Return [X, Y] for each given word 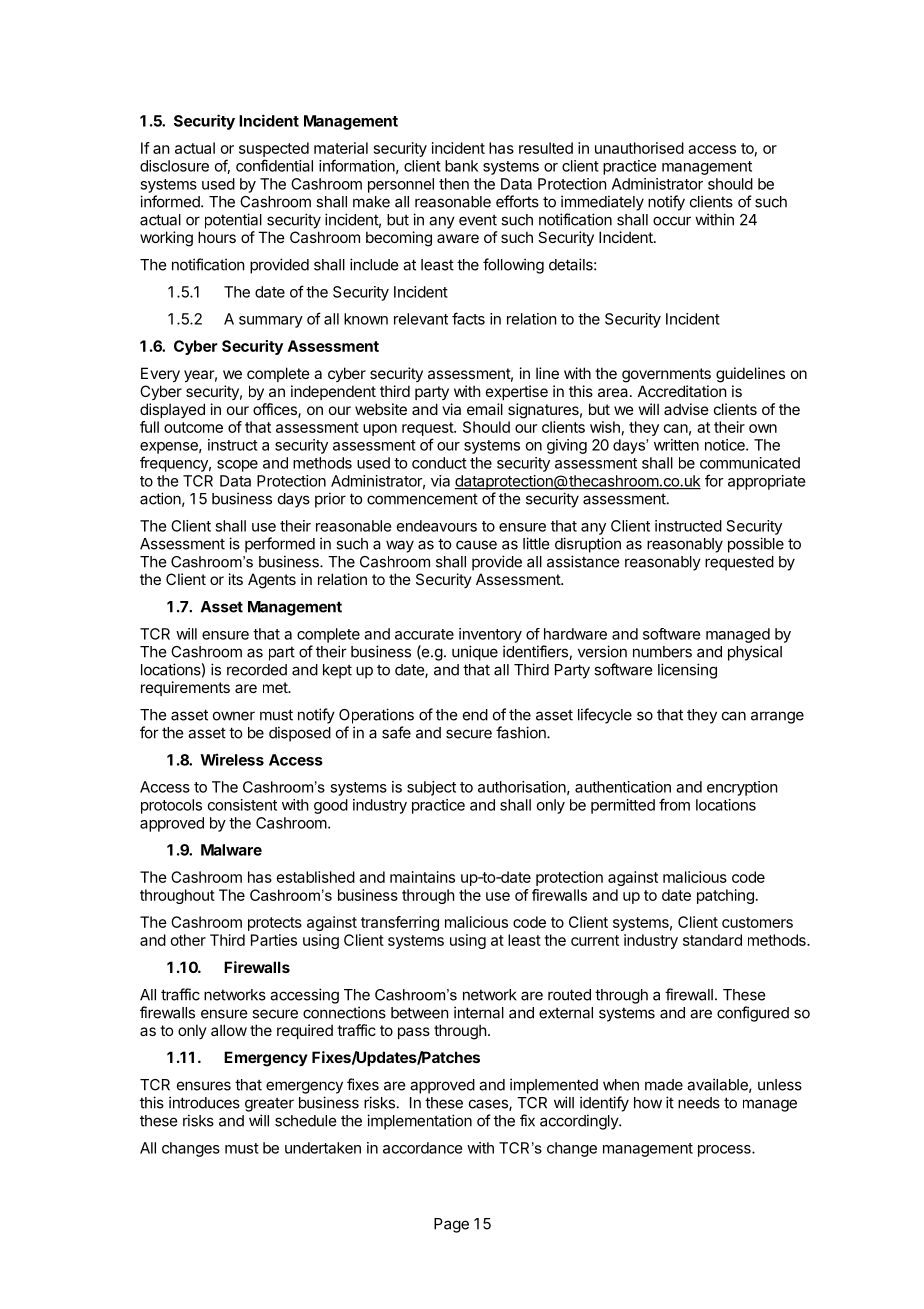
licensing [687, 671]
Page [451, 1225]
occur [672, 221]
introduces [204, 1102]
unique [475, 653]
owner [234, 716]
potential [233, 221]
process [725, 1151]
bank [461, 166]
